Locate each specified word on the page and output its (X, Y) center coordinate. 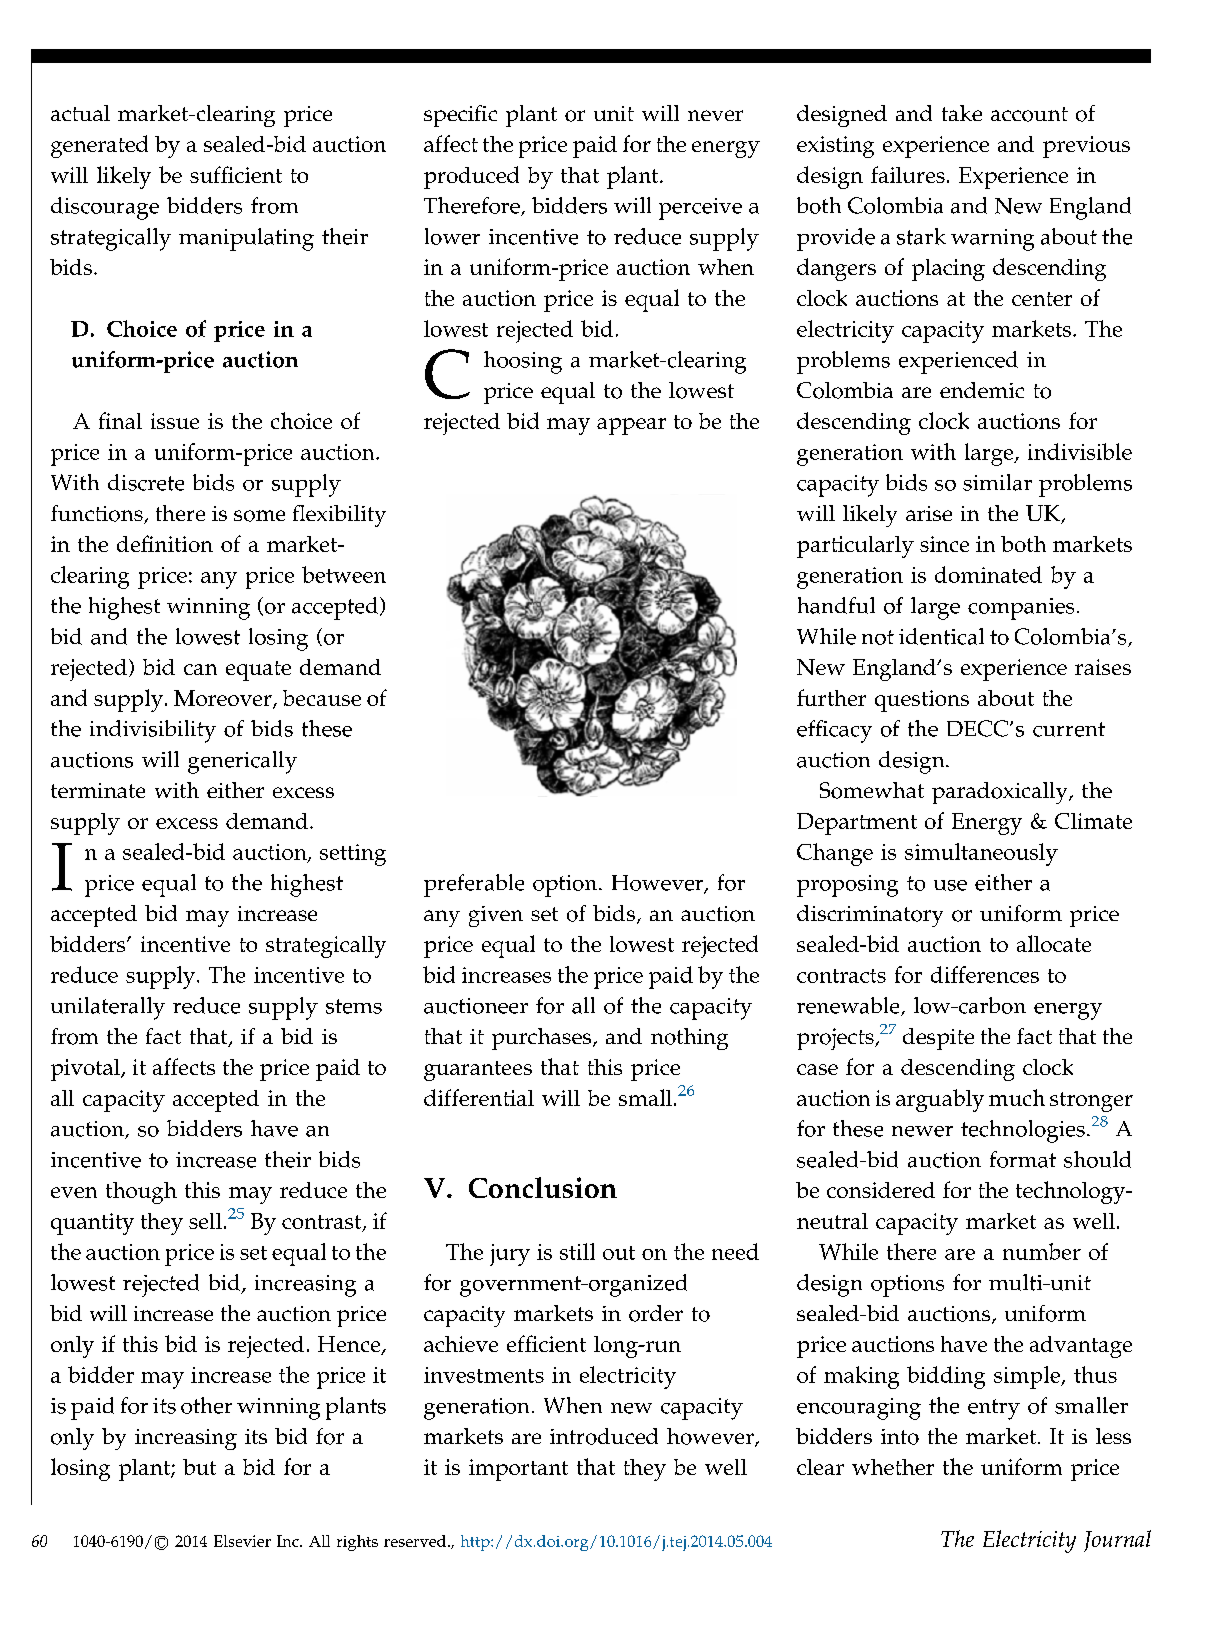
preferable (474, 885)
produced (471, 177)
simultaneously (981, 854)
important (518, 1470)
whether (893, 1467)
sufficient (236, 174)
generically (242, 762)
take (962, 113)
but (199, 1467)
